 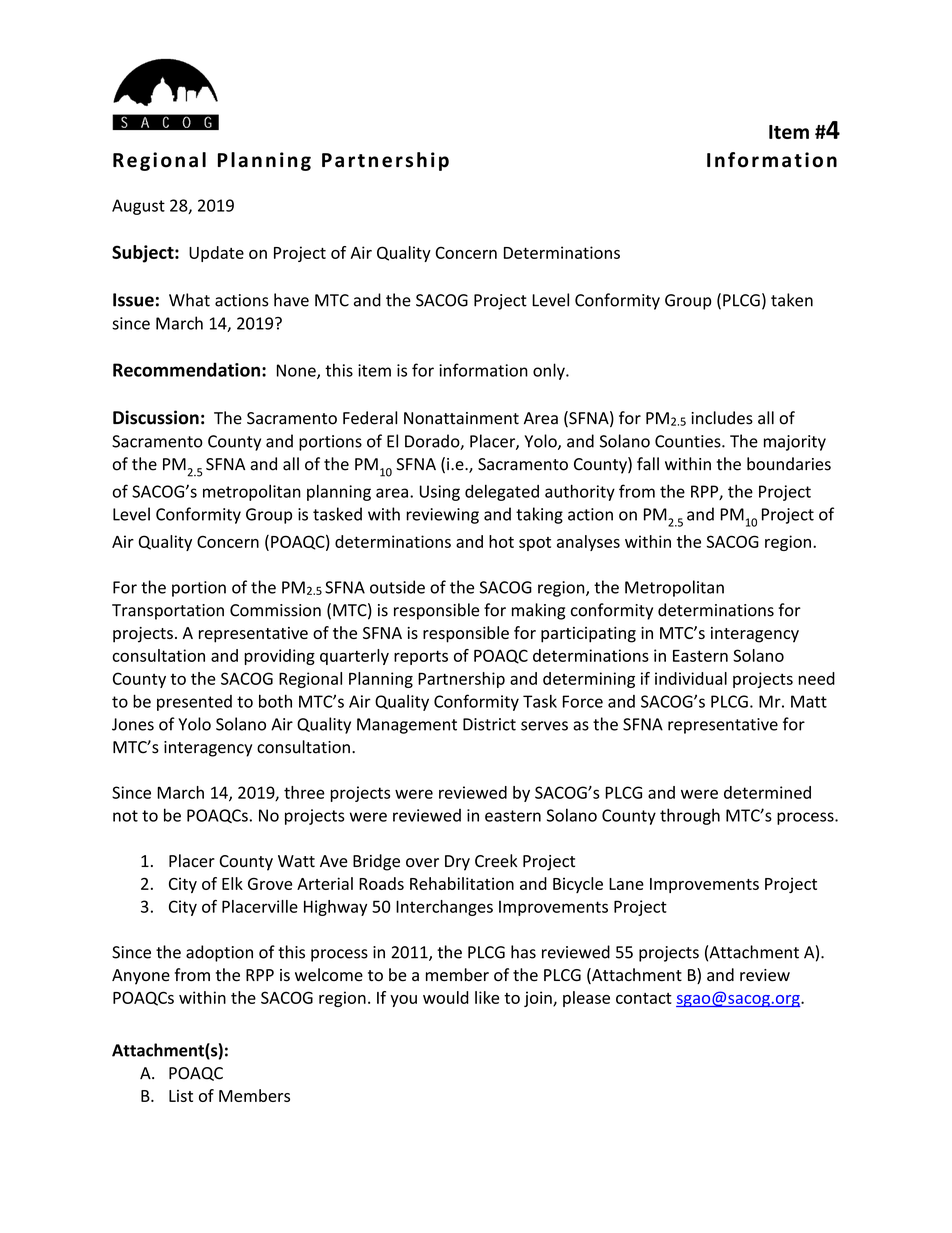 I want to click on contact, so click(x=644, y=998).
